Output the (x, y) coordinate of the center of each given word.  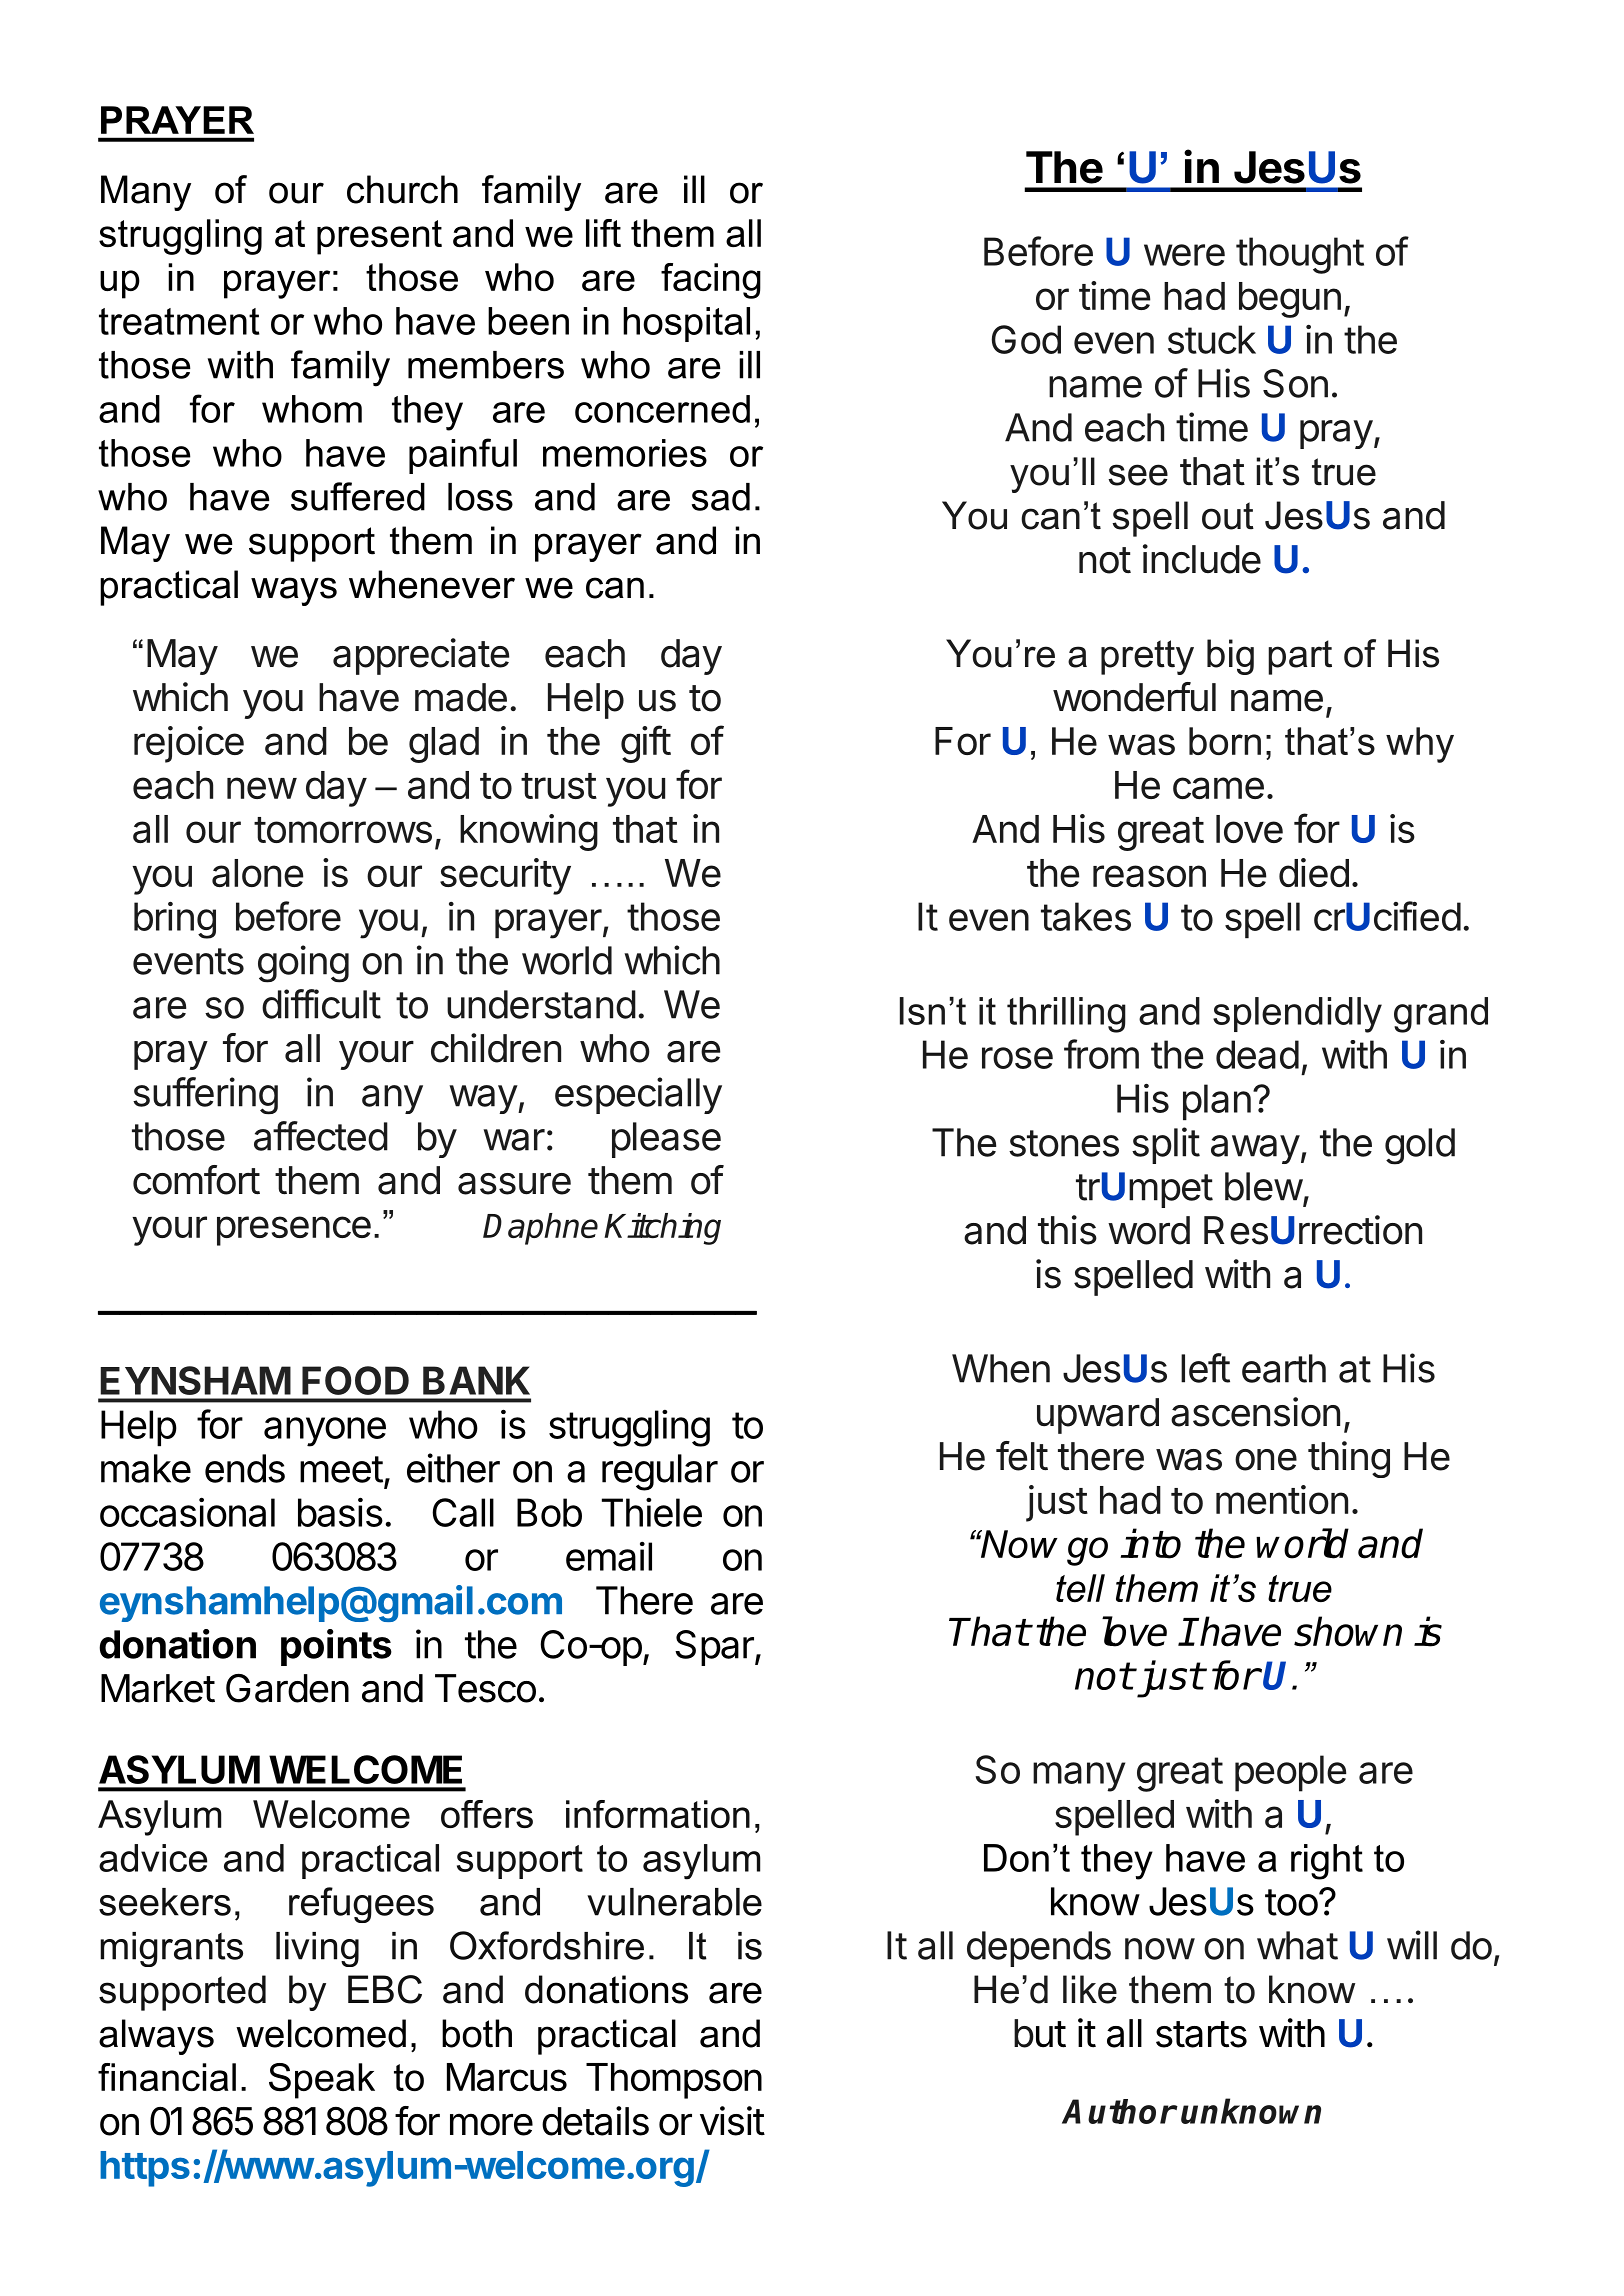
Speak (322, 2081)
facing (711, 281)
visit (732, 2121)
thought (1300, 255)
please (666, 1140)
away (1255, 1149)
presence (294, 1231)
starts (1201, 2034)
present (379, 237)
